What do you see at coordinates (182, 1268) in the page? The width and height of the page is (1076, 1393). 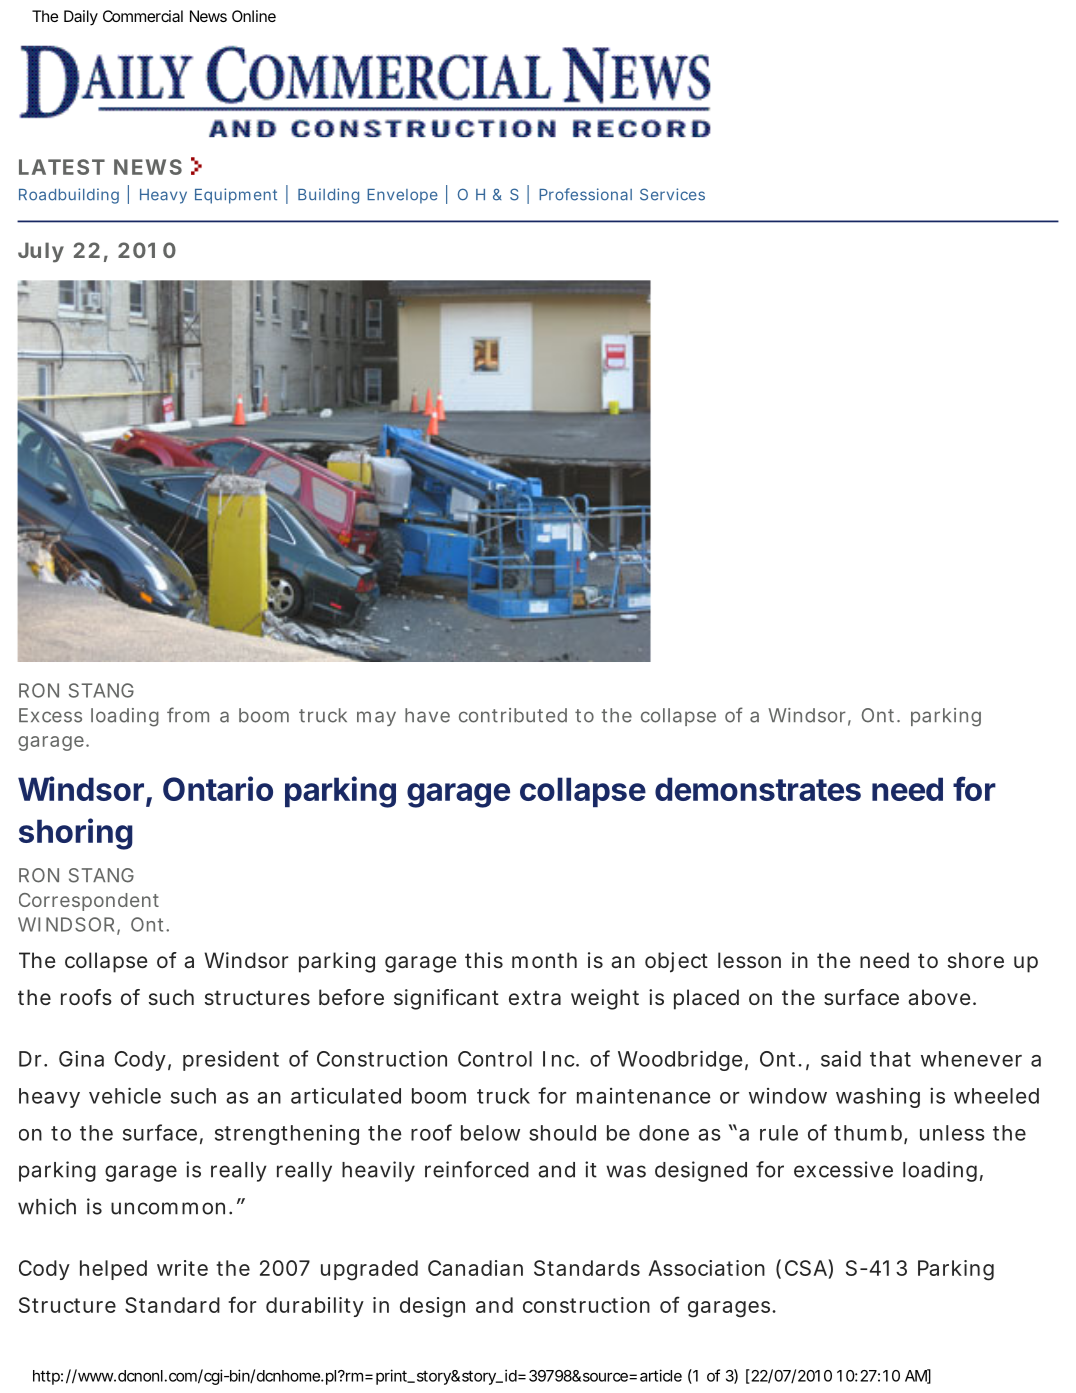 I see `write` at bounding box center [182, 1268].
